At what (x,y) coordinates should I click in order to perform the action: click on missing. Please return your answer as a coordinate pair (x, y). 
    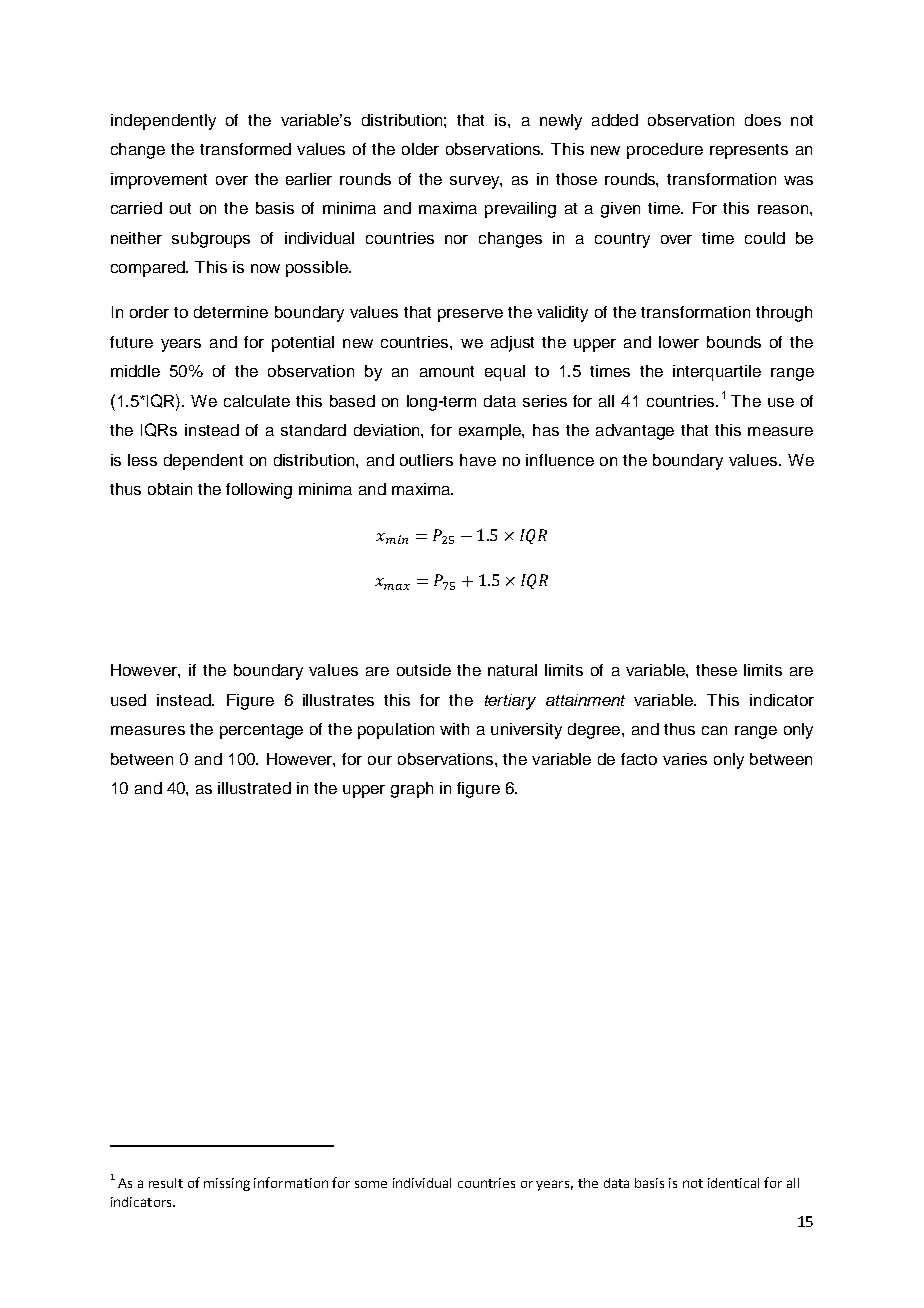
    Looking at the image, I should click on (227, 1184).
